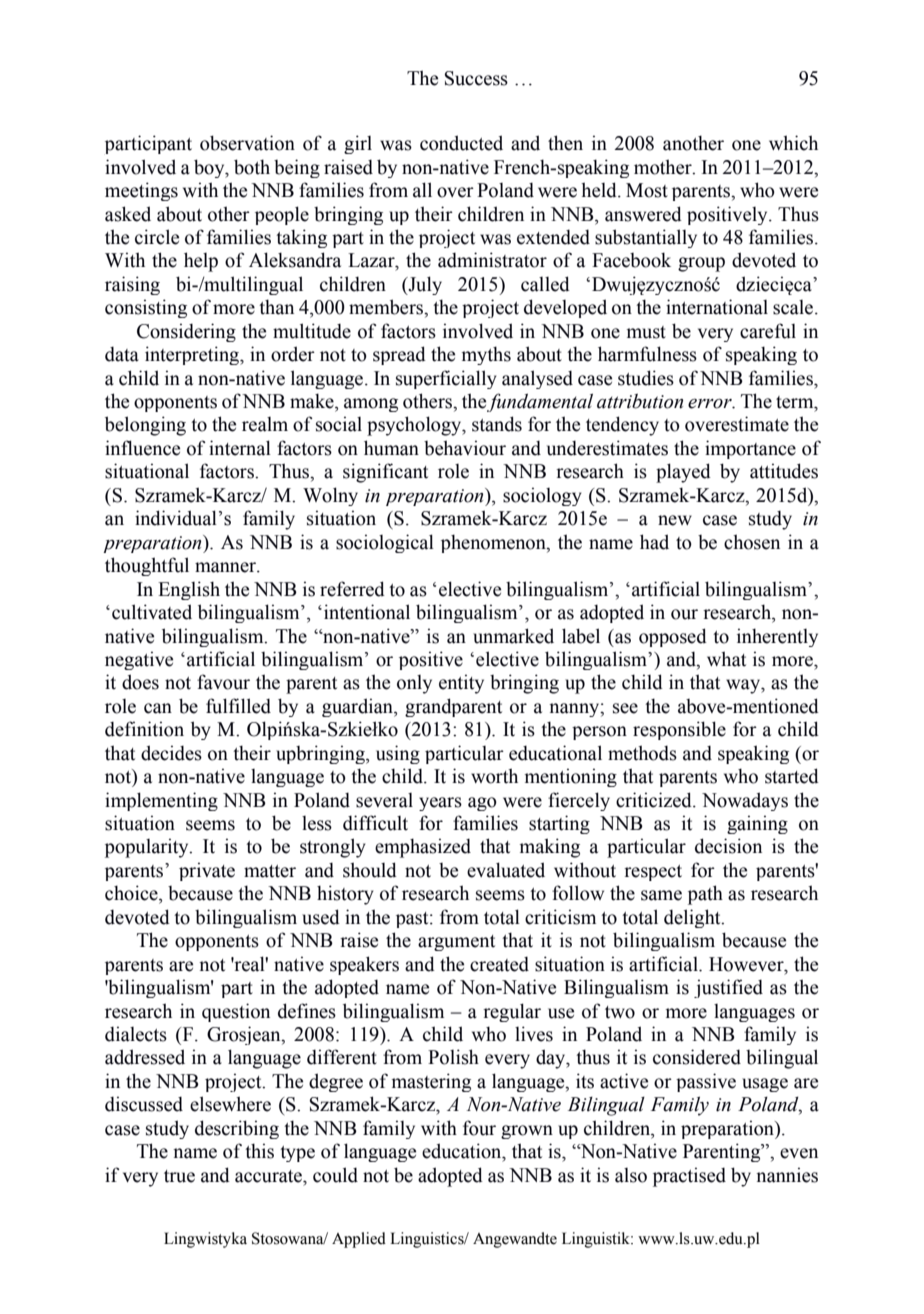 This screenshot has width=924, height=1314. I want to click on decision, so click(728, 846).
